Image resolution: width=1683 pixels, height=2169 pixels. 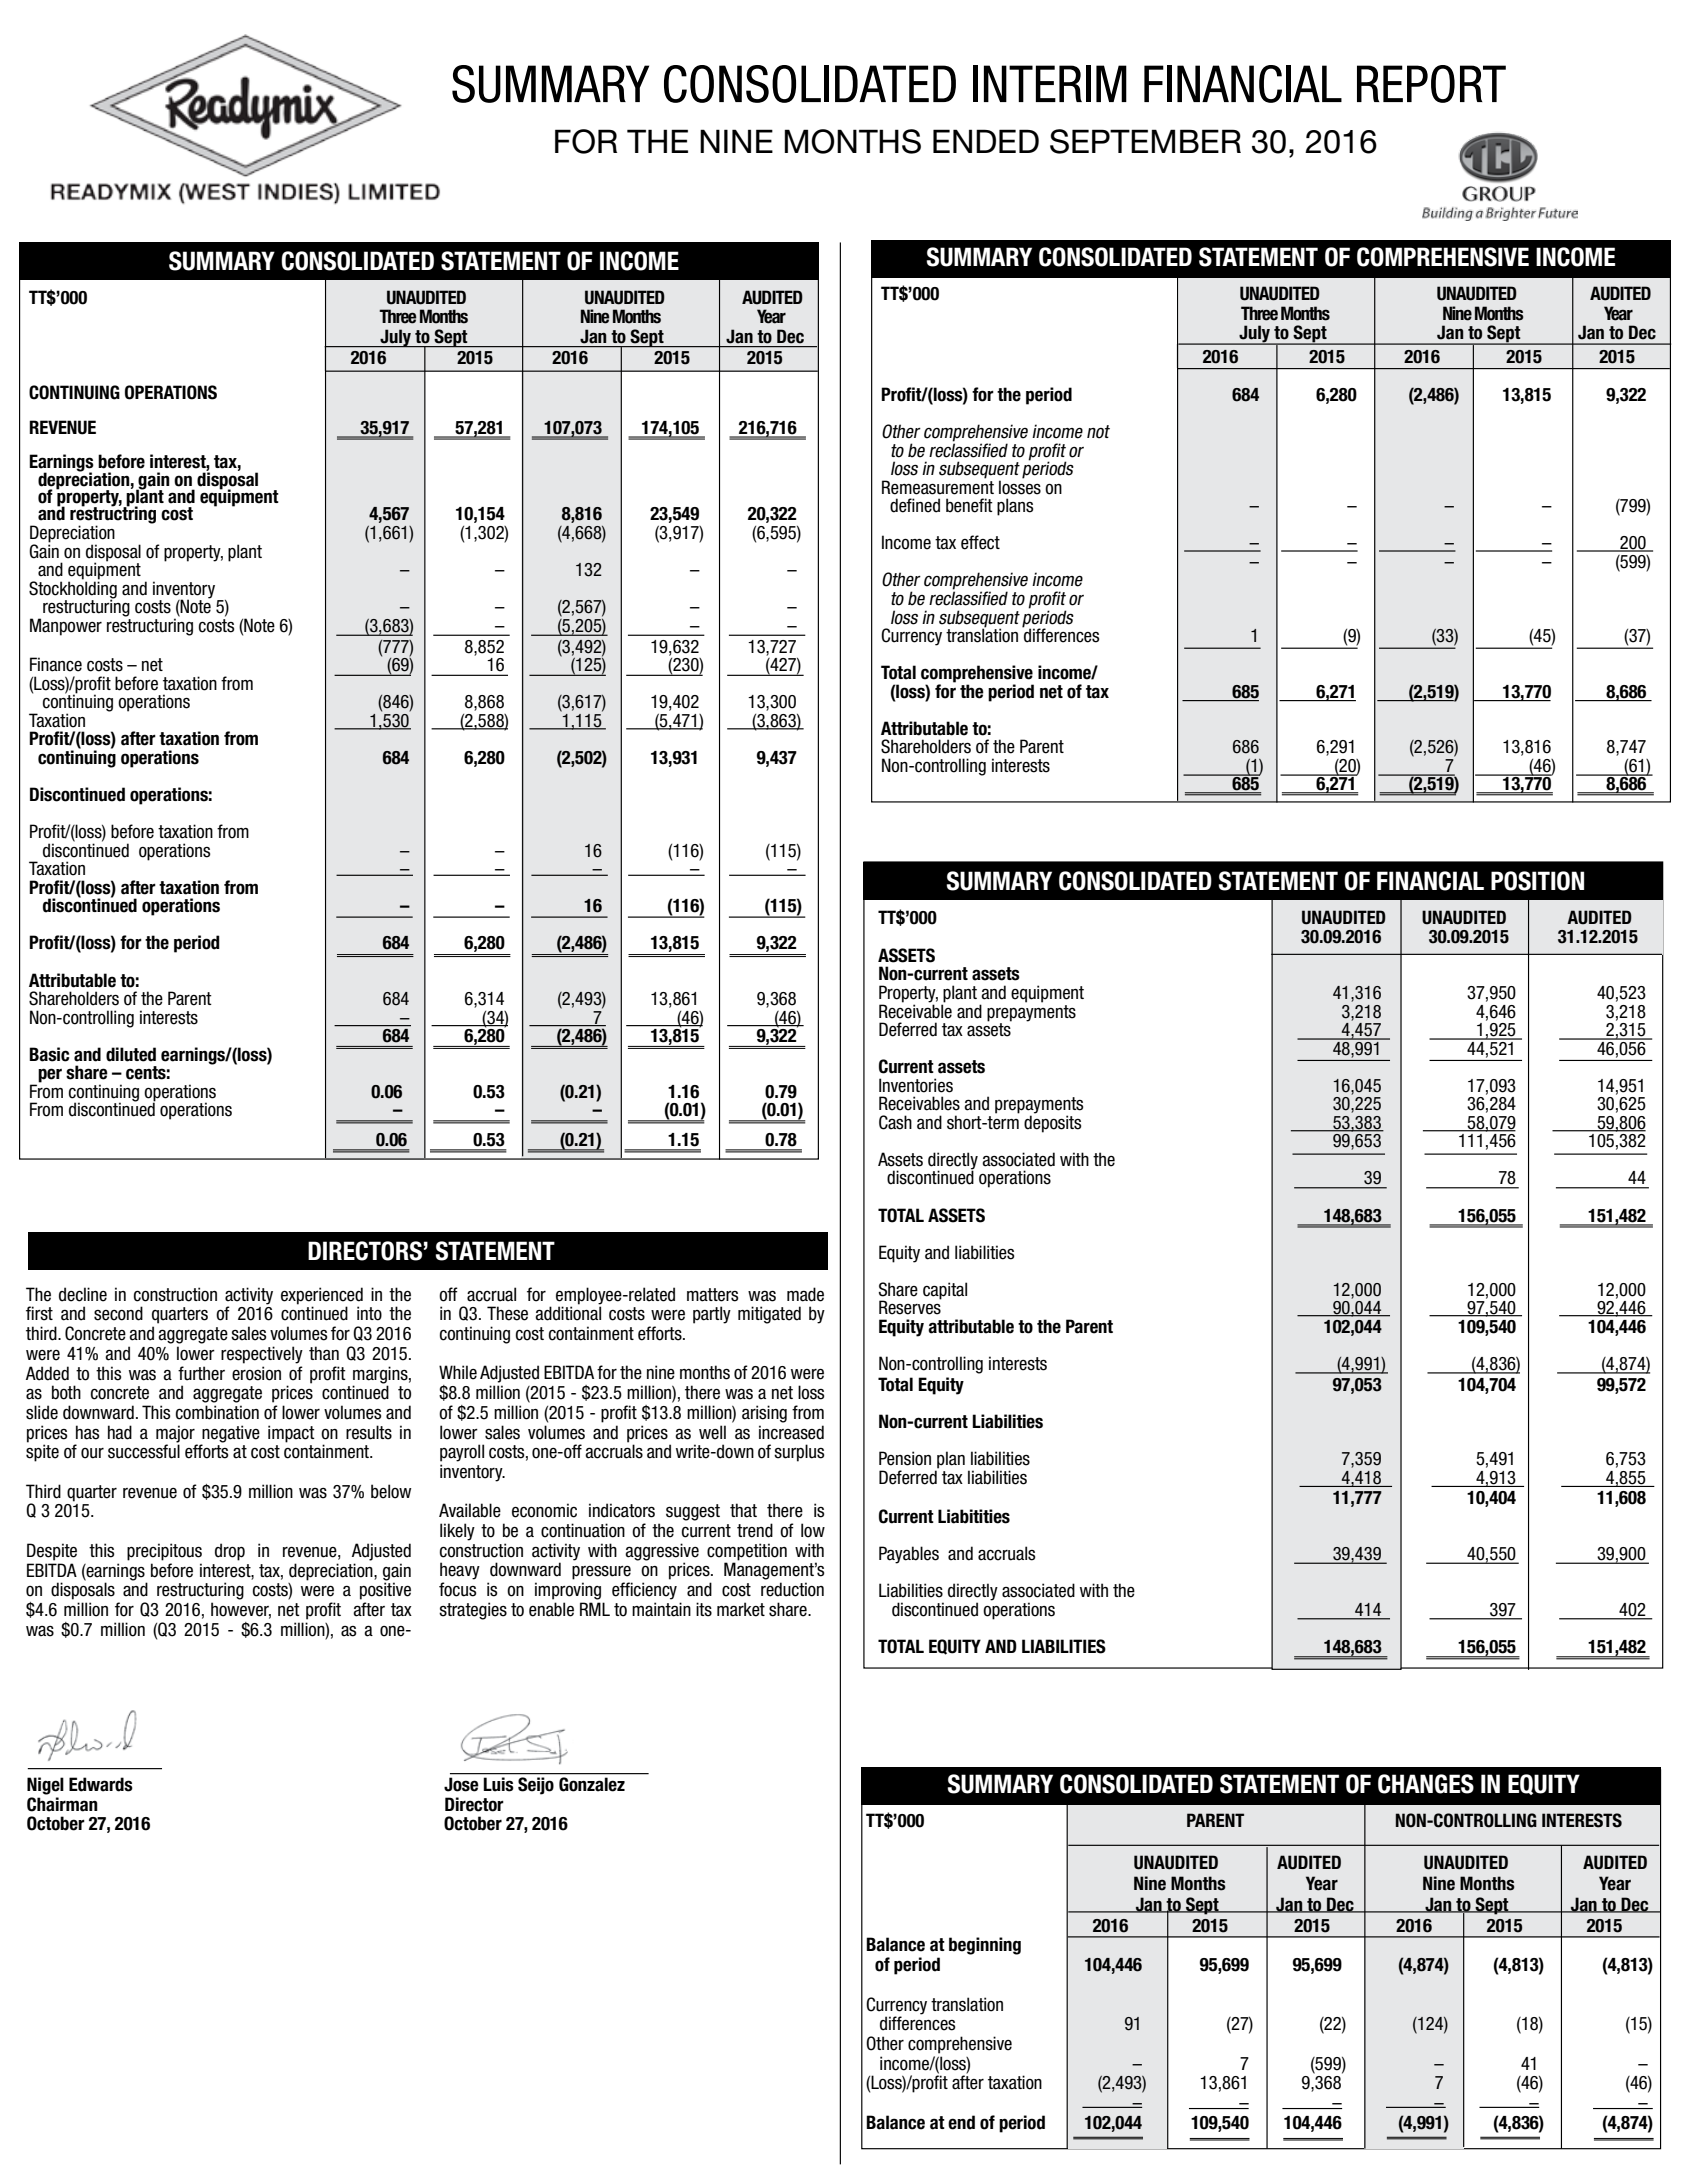 What do you see at coordinates (1537, 881) in the screenshot?
I see `POSITION` at bounding box center [1537, 881].
